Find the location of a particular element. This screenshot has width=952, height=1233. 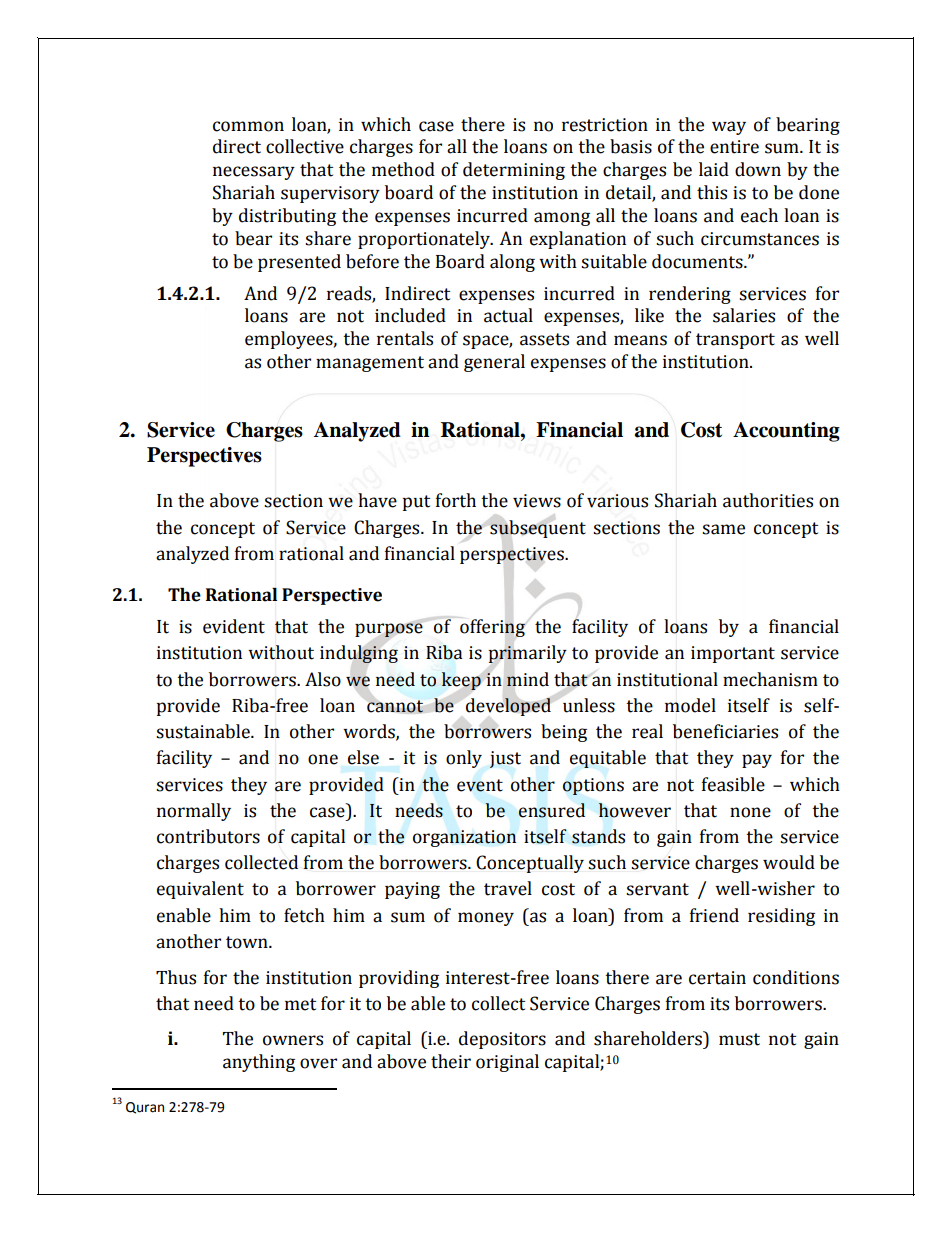

necessary is located at coordinates (254, 173).
